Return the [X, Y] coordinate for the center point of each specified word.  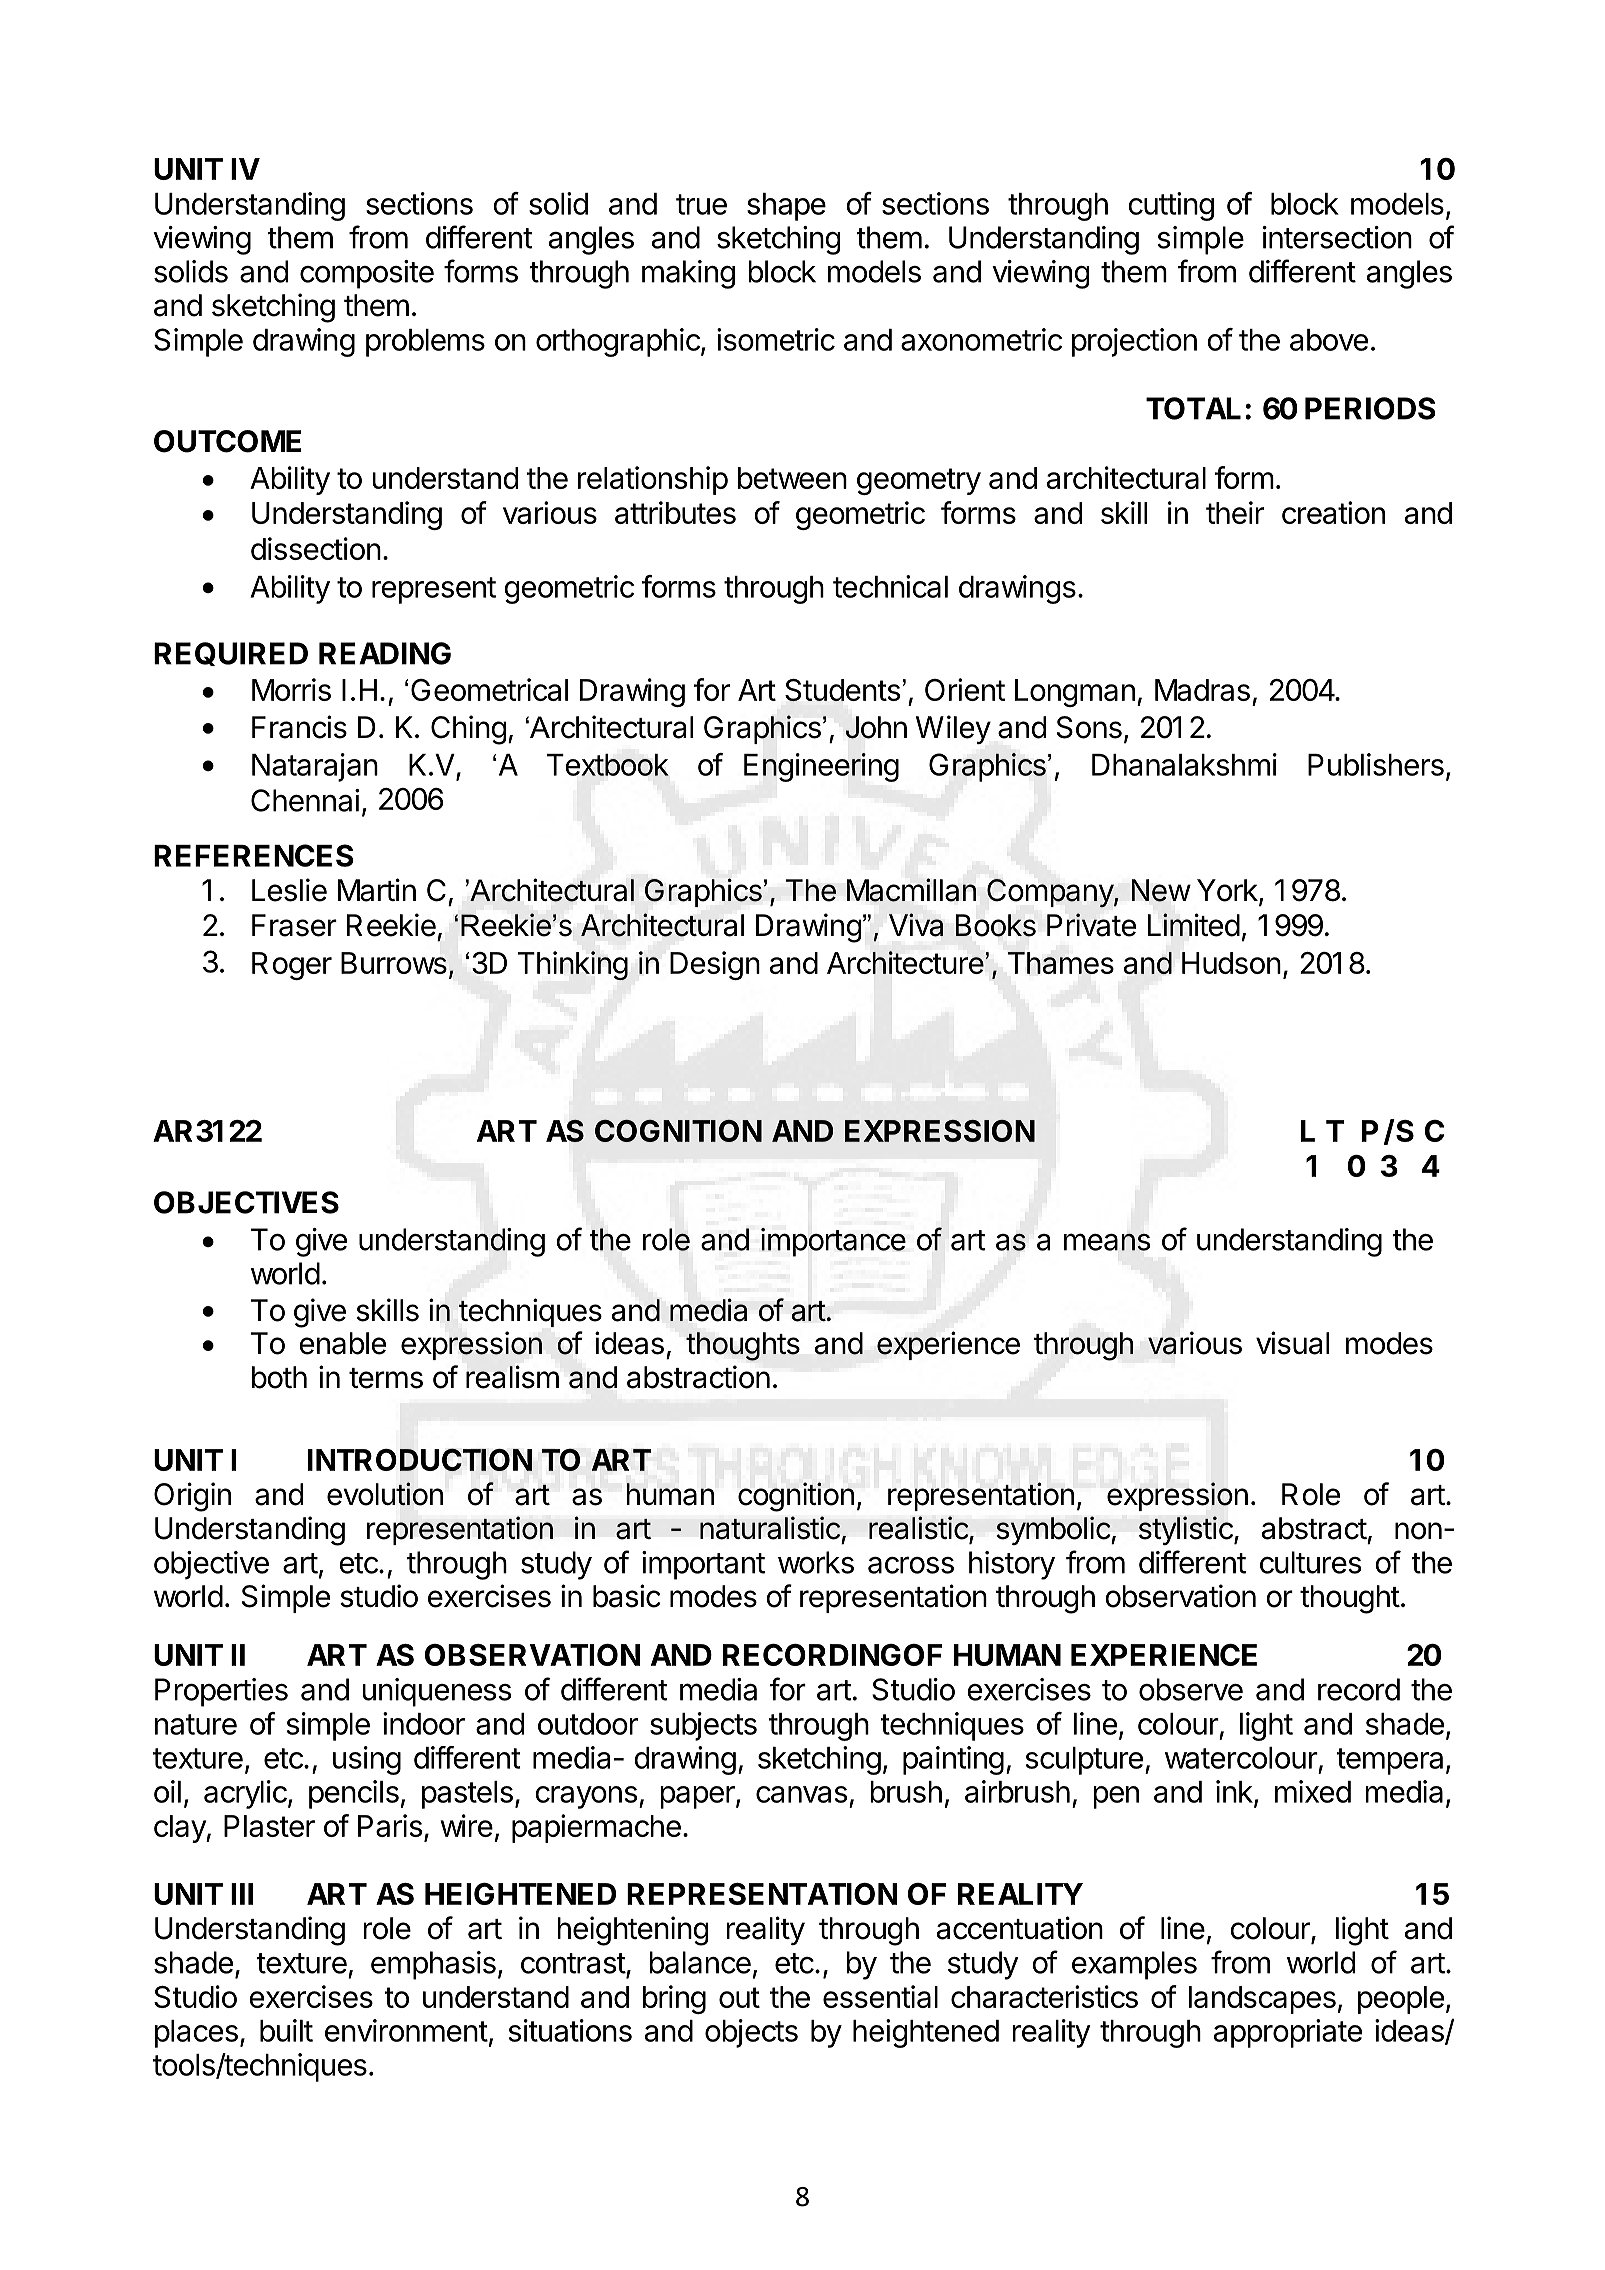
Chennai [305, 800]
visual [1292, 1343]
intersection [1337, 237]
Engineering [821, 767]
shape [786, 207]
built [286, 2030]
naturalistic [770, 1528]
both [279, 1377]
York [1227, 890]
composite [367, 274]
